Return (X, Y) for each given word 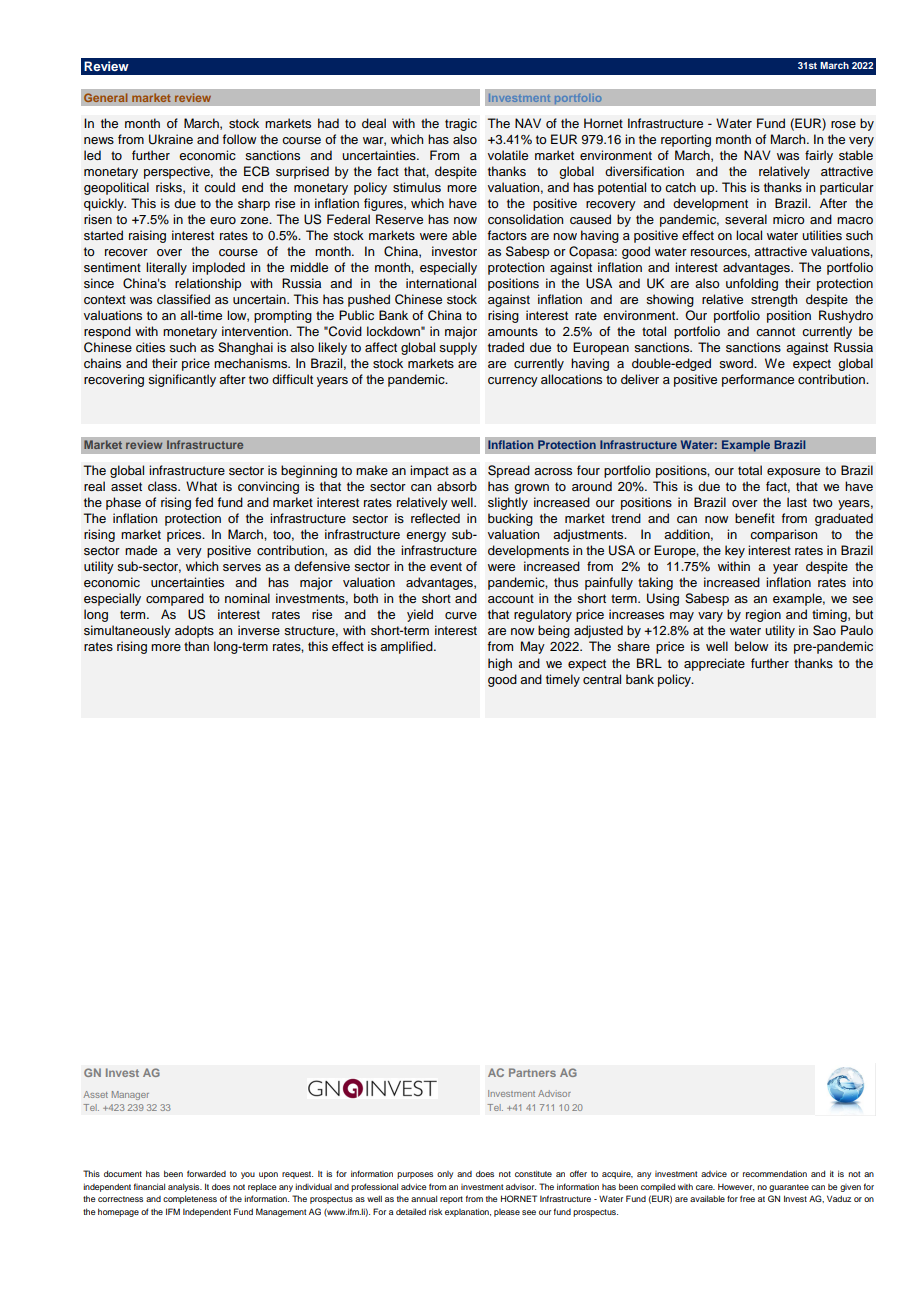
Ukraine (171, 139)
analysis (185, 1187)
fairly (819, 156)
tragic (461, 124)
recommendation (775, 1173)
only (445, 1175)
